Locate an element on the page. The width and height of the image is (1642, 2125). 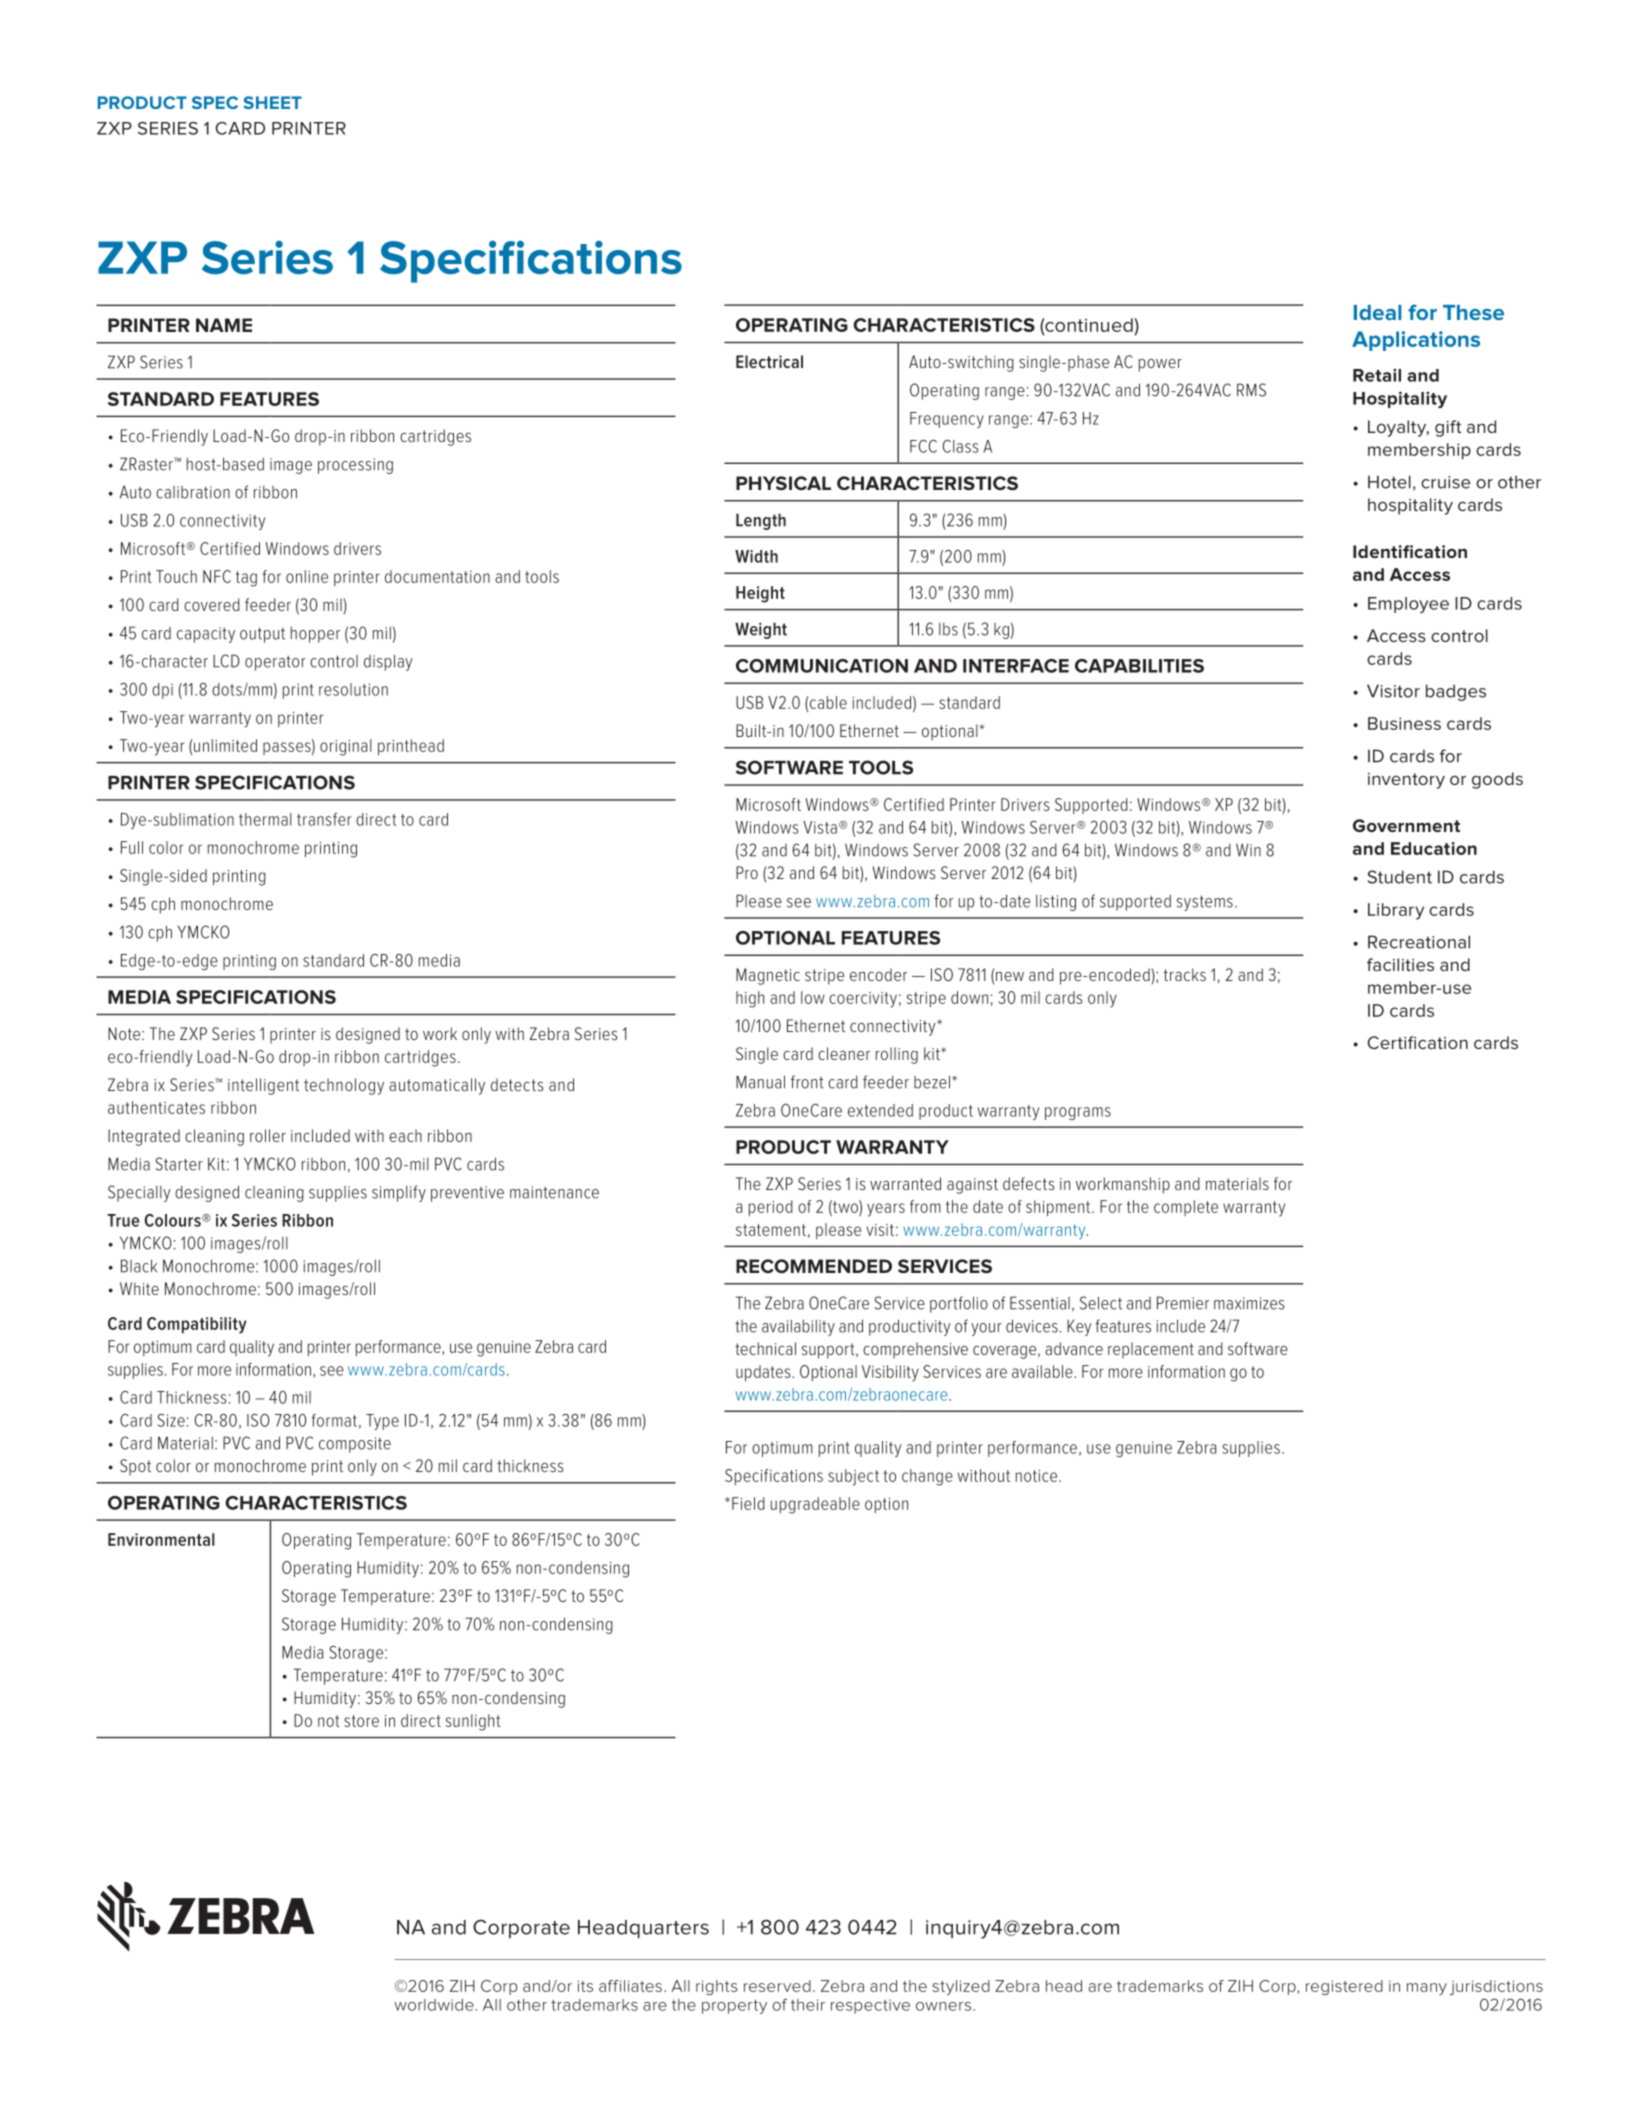
worldwide is located at coordinates (434, 2005).
